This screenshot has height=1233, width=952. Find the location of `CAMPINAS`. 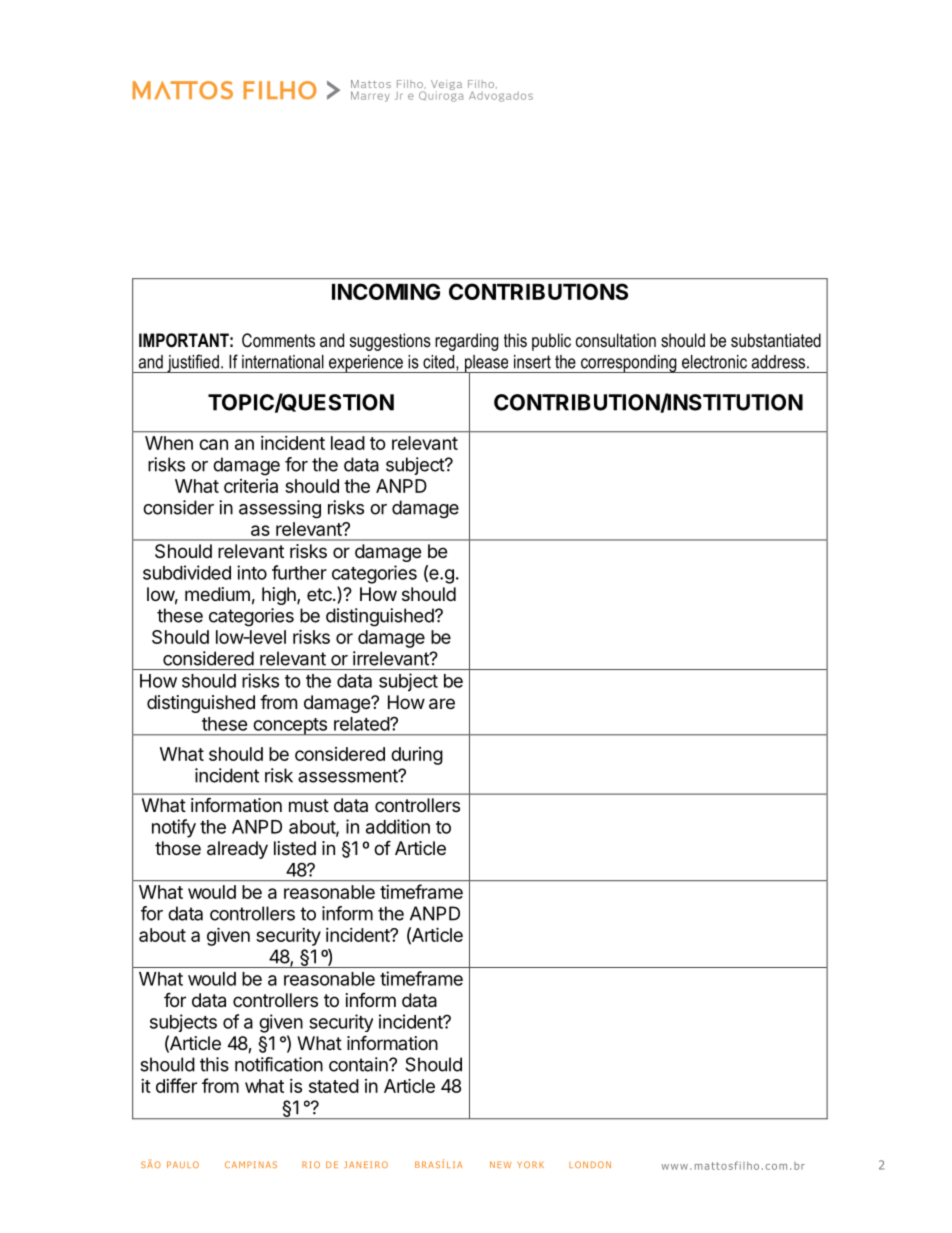

CAMPINAS is located at coordinates (251, 1164).
